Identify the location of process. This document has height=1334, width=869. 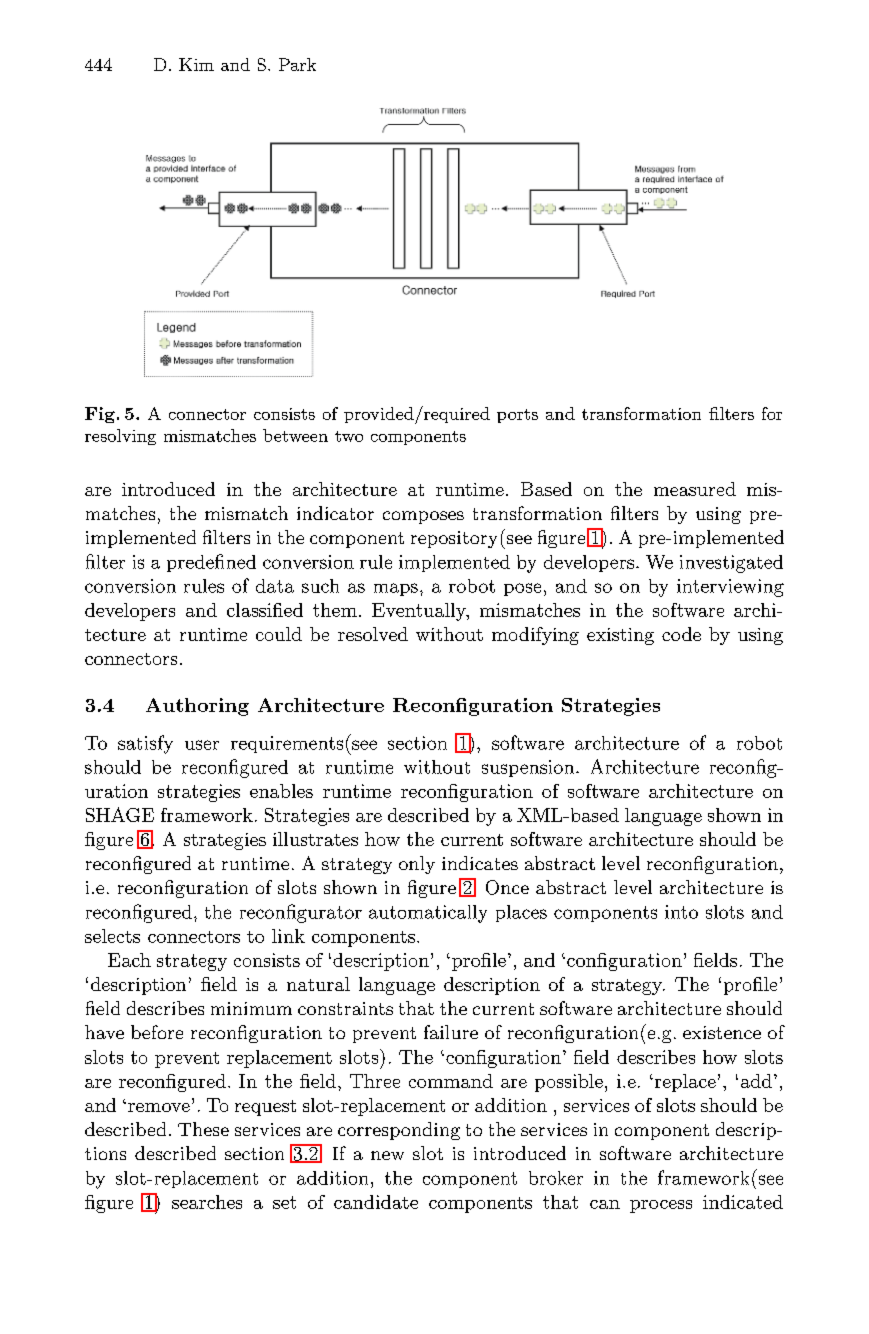
(661, 1206).
